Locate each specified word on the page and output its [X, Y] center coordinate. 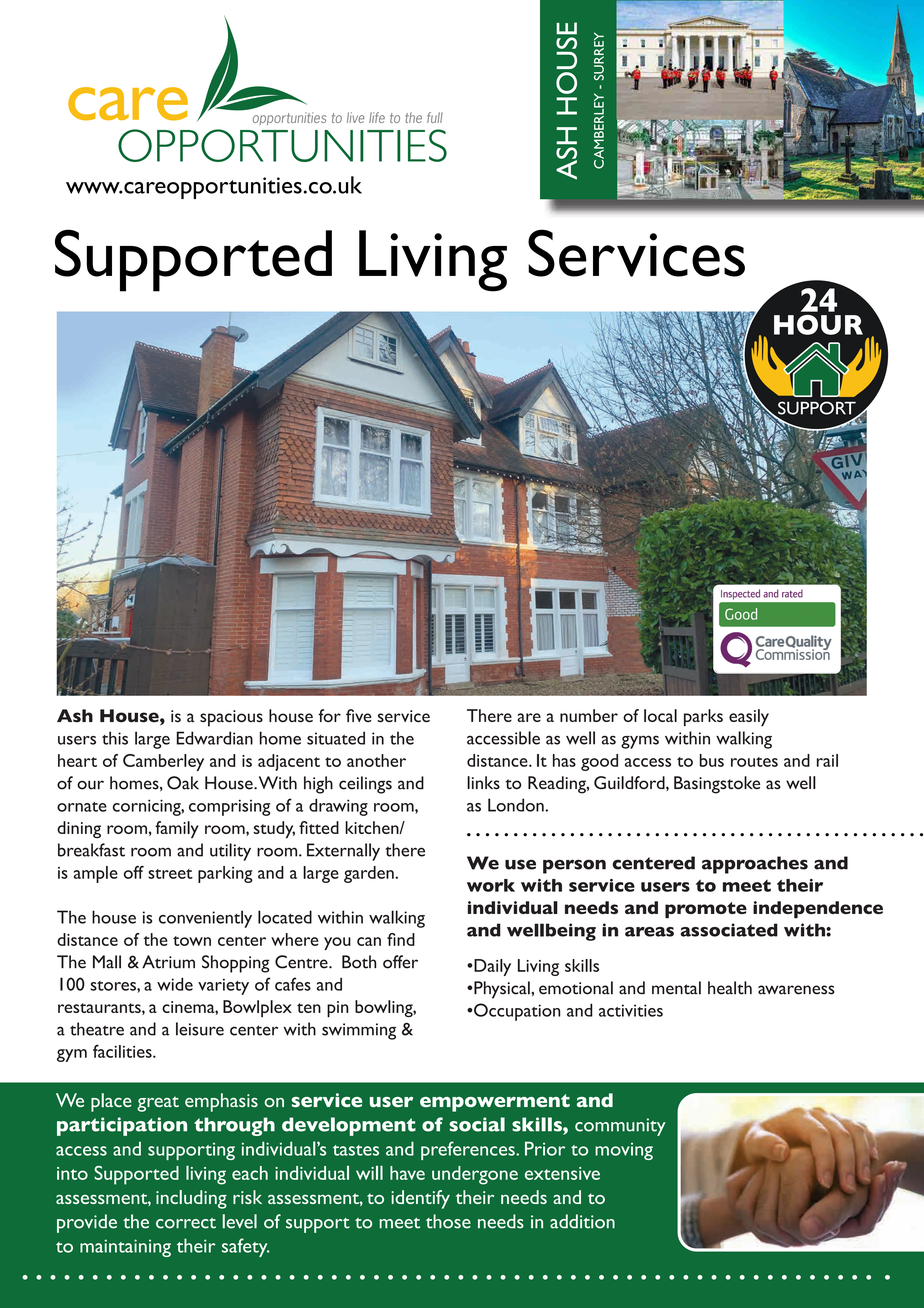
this [115, 738]
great [158, 1104]
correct [186, 1223]
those [448, 1221]
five [359, 715]
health [730, 988]
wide [175, 984]
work [491, 885]
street [170, 874]
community [620, 1127]
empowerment [495, 1103]
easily [749, 717]
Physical [502, 990]
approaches [755, 865]
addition [582, 1221]
